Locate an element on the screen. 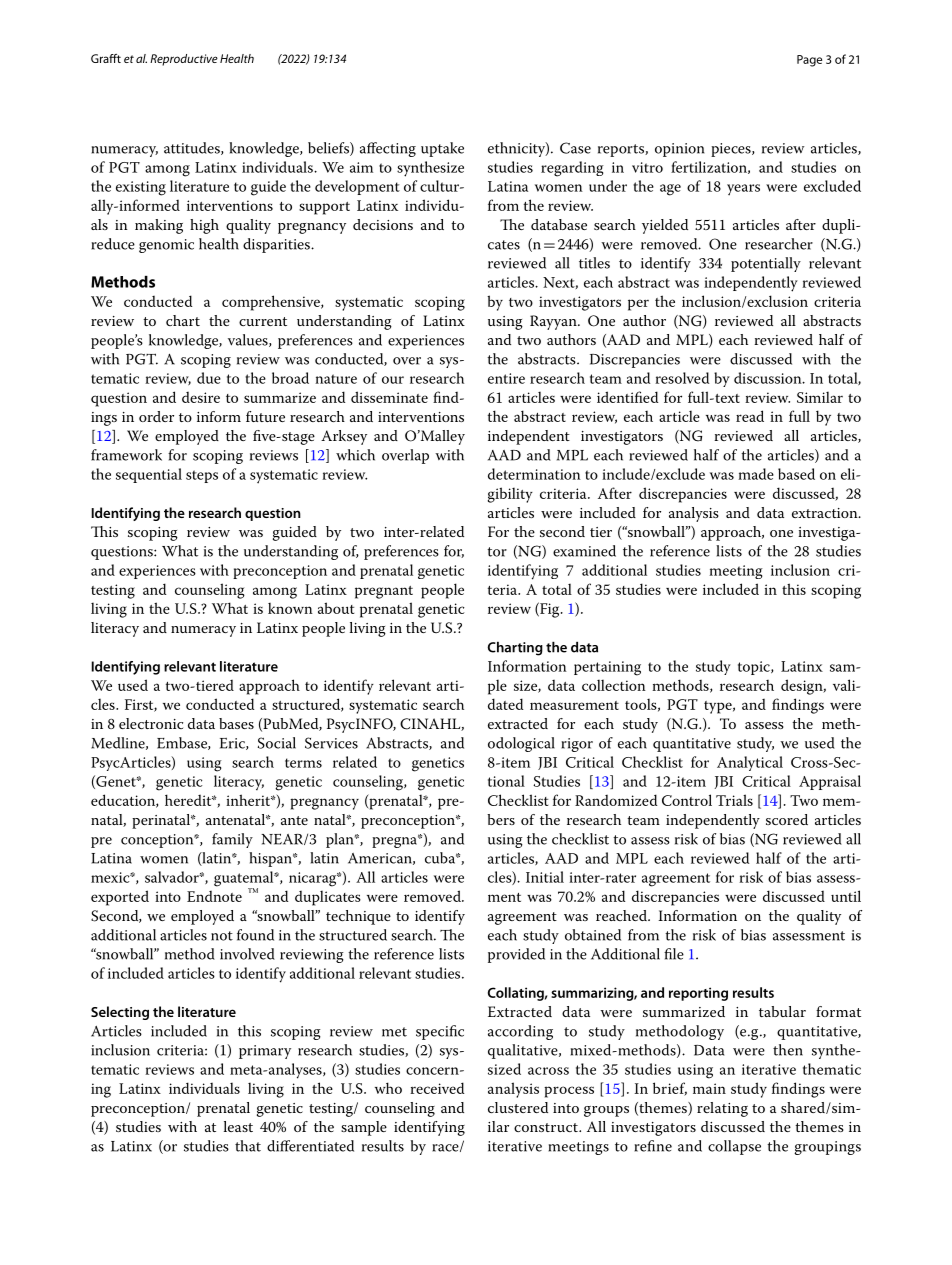 The image size is (952, 1265). clustered is located at coordinates (518, 1107).
